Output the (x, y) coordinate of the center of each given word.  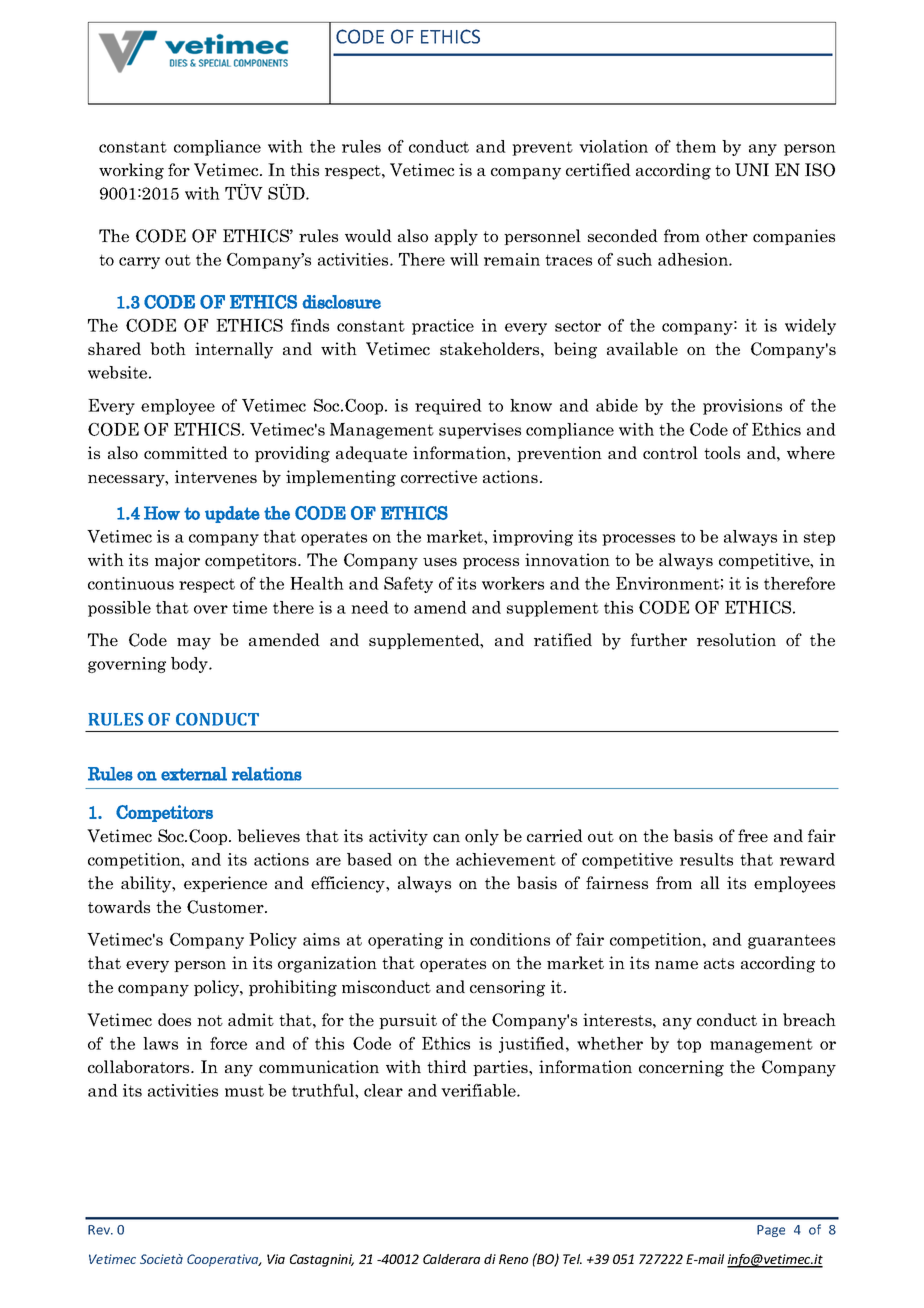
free (753, 835)
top (689, 1045)
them (696, 146)
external (194, 774)
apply (456, 237)
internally (234, 350)
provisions (742, 407)
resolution (736, 639)
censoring (507, 988)
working (131, 171)
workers (513, 583)
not (210, 1020)
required (448, 407)
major (177, 561)
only (482, 837)
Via (276, 1259)
